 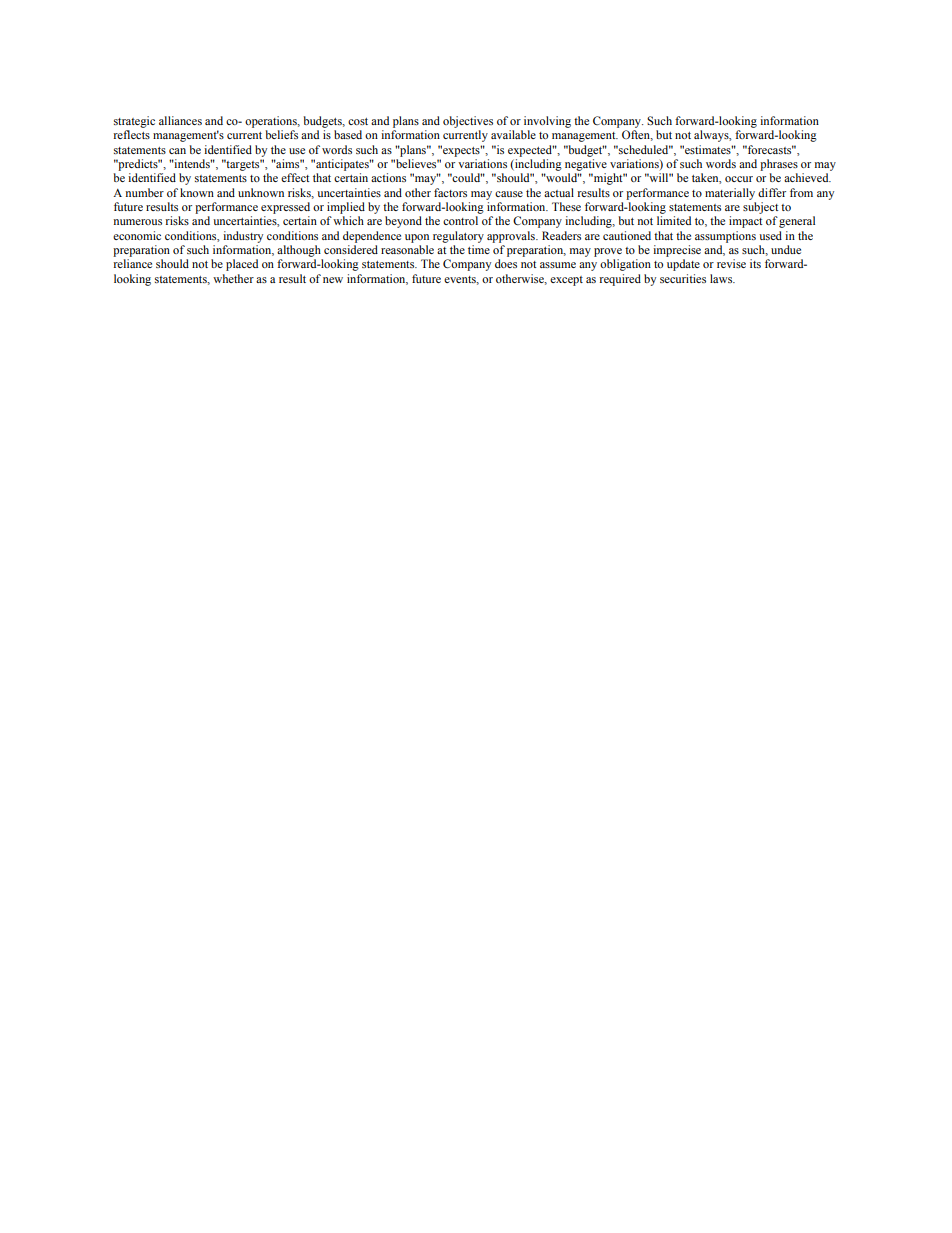 What do you see at coordinates (779, 165) in the screenshot?
I see `phrases` at bounding box center [779, 165].
